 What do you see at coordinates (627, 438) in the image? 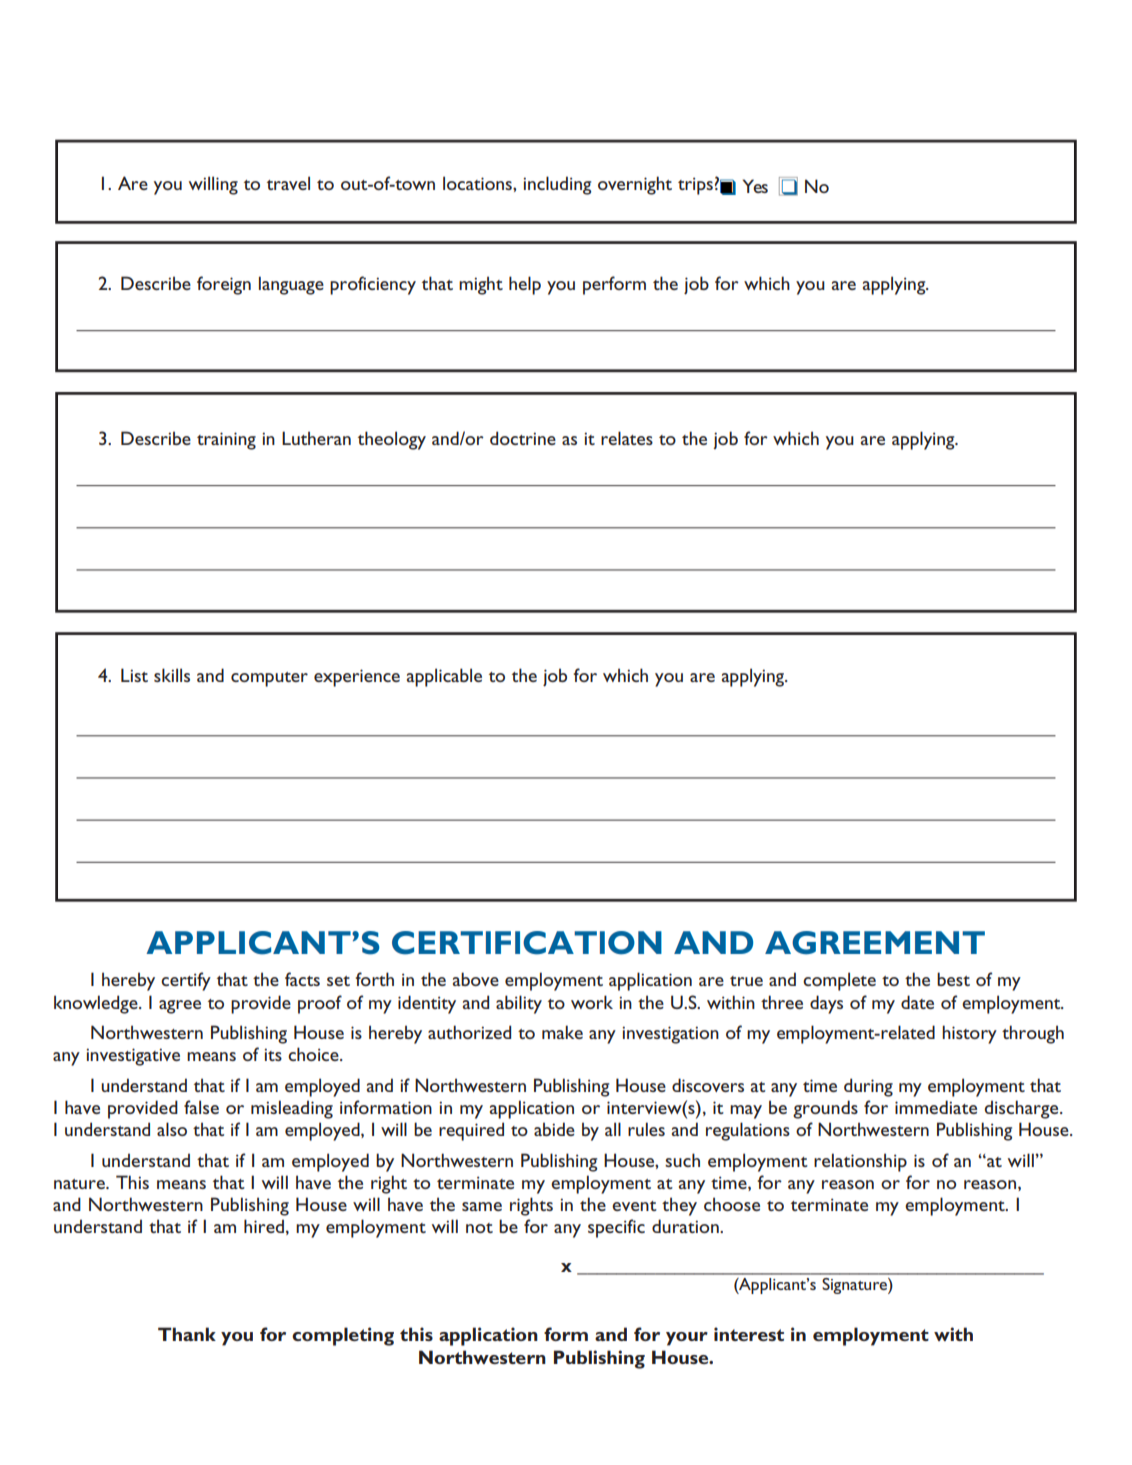
I see `relates` at bounding box center [627, 438].
